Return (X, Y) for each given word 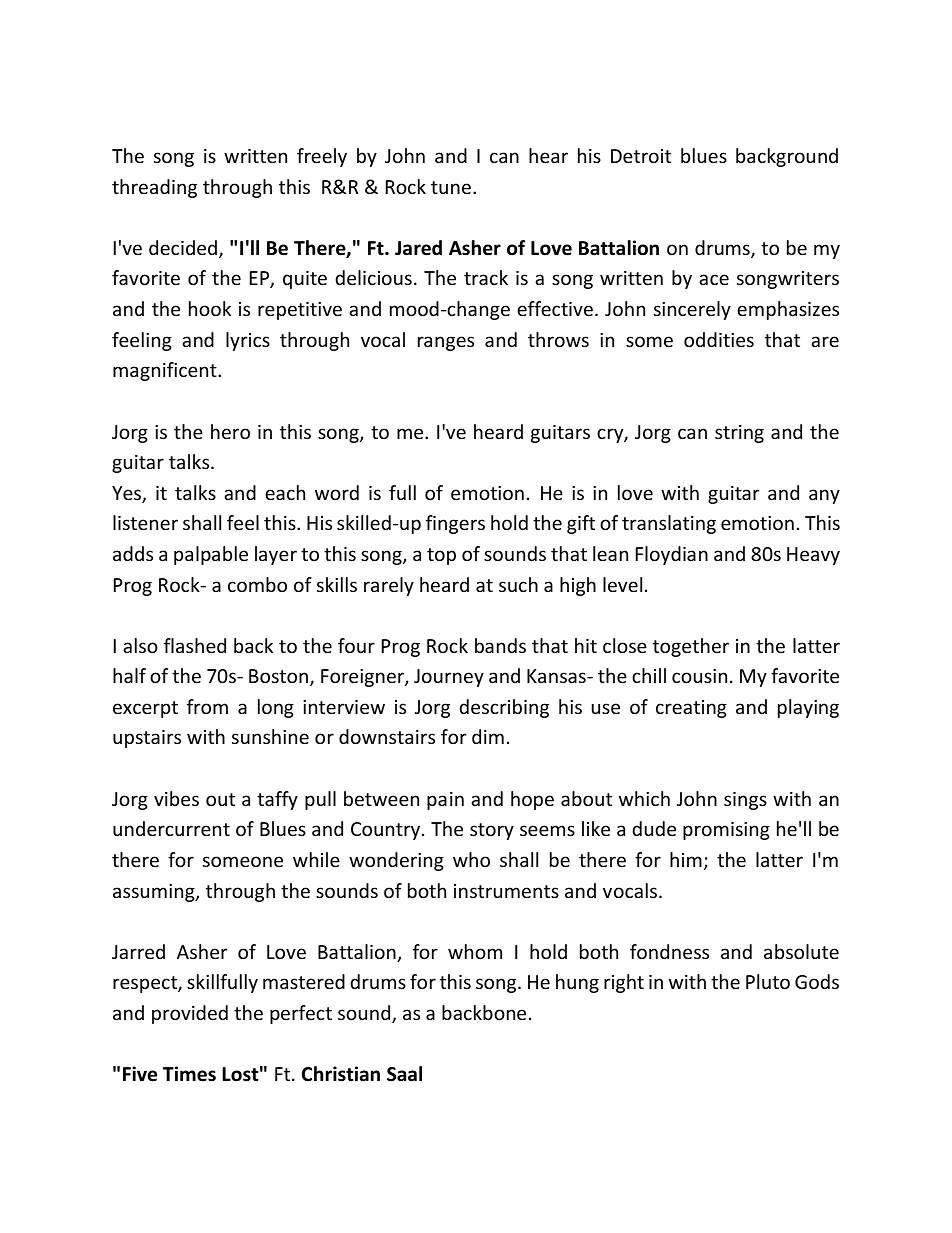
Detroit (641, 156)
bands (500, 645)
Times (189, 1074)
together (691, 647)
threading (154, 188)
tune (451, 187)
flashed (195, 645)
